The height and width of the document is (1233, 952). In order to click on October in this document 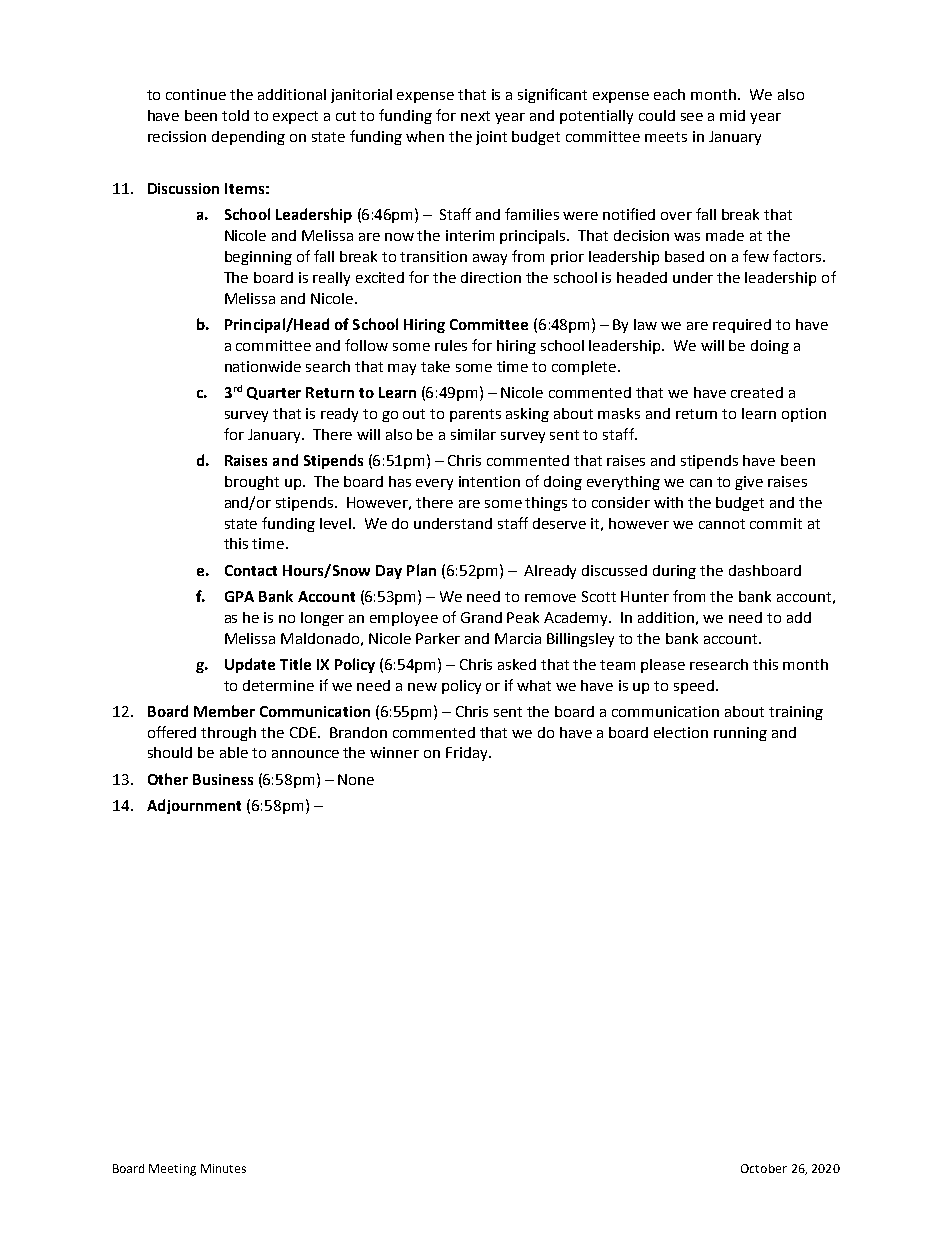, I will do `click(764, 1168)`.
